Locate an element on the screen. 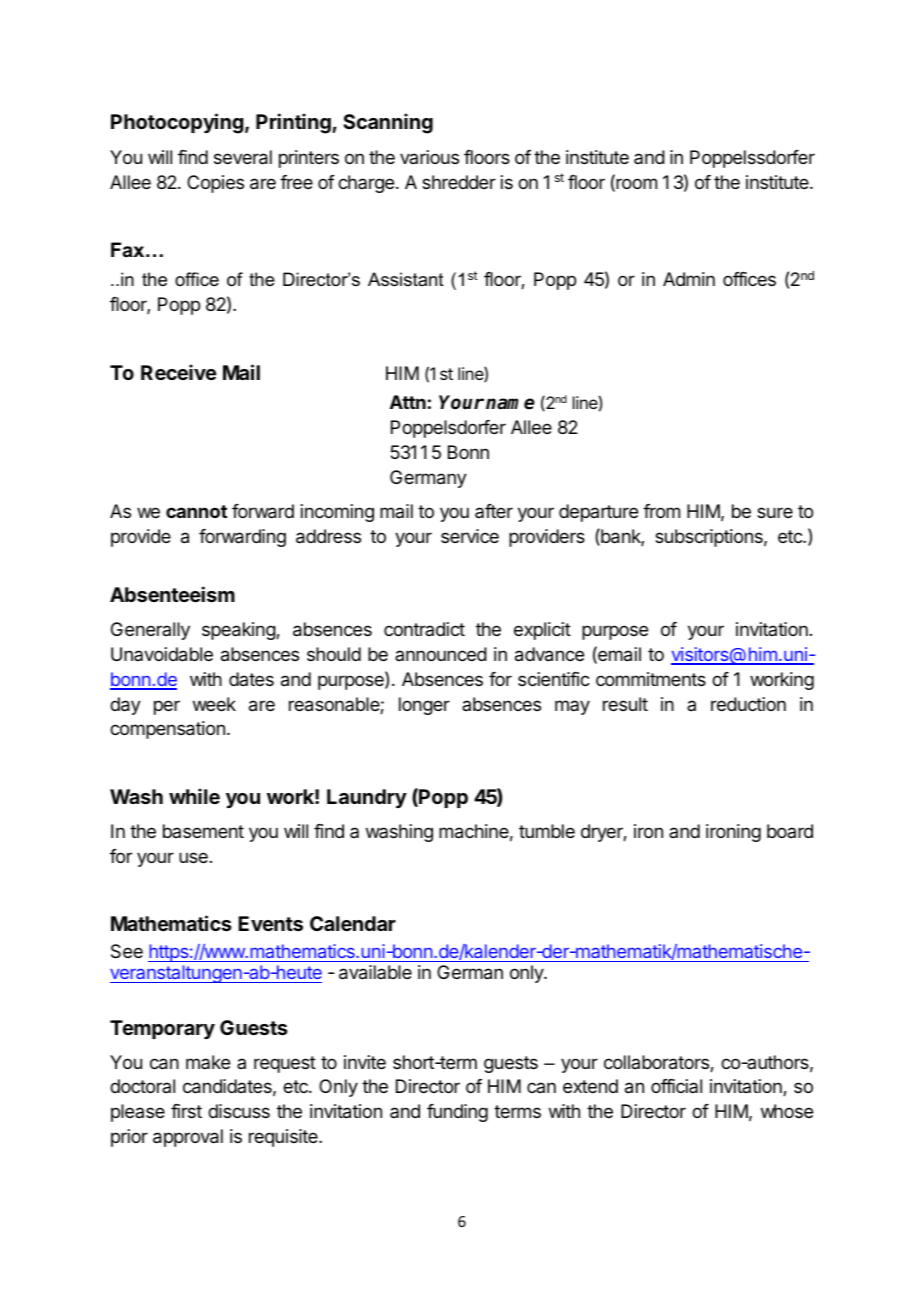 The width and height of the screenshot is (924, 1308). room is located at coordinates (635, 185).
